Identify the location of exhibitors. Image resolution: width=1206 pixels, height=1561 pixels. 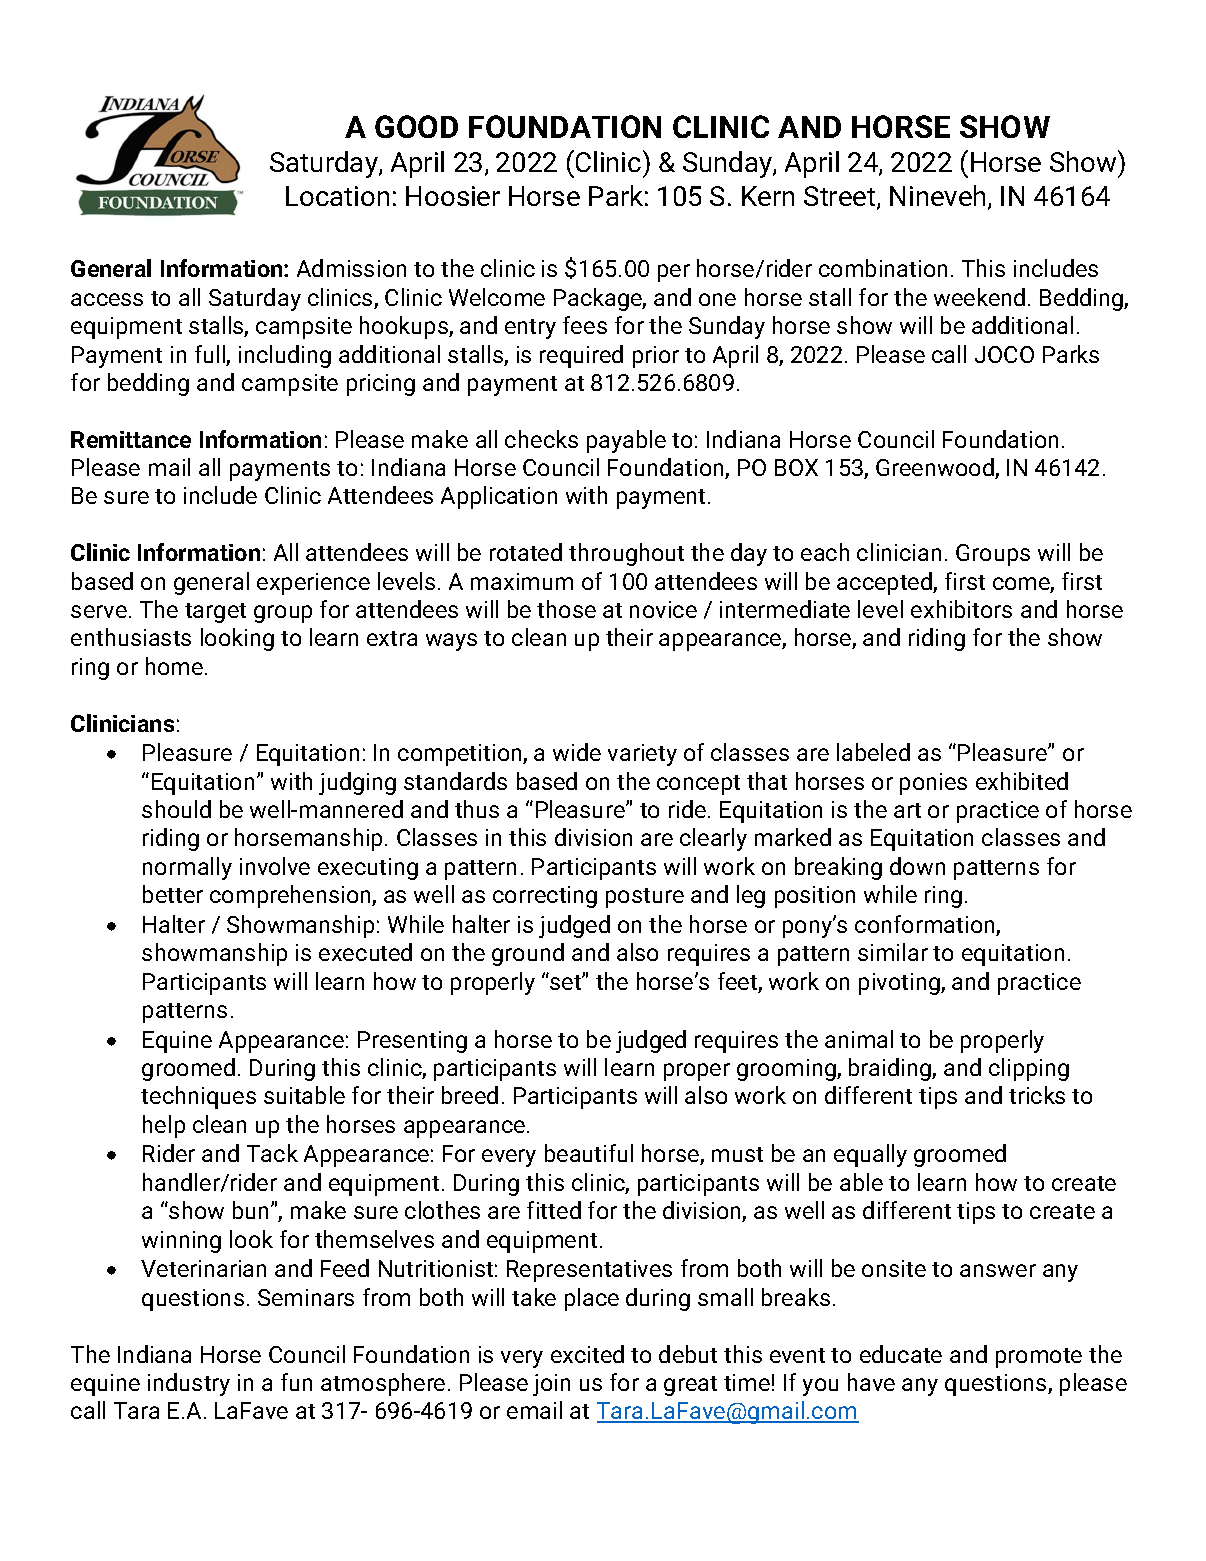
(961, 609).
